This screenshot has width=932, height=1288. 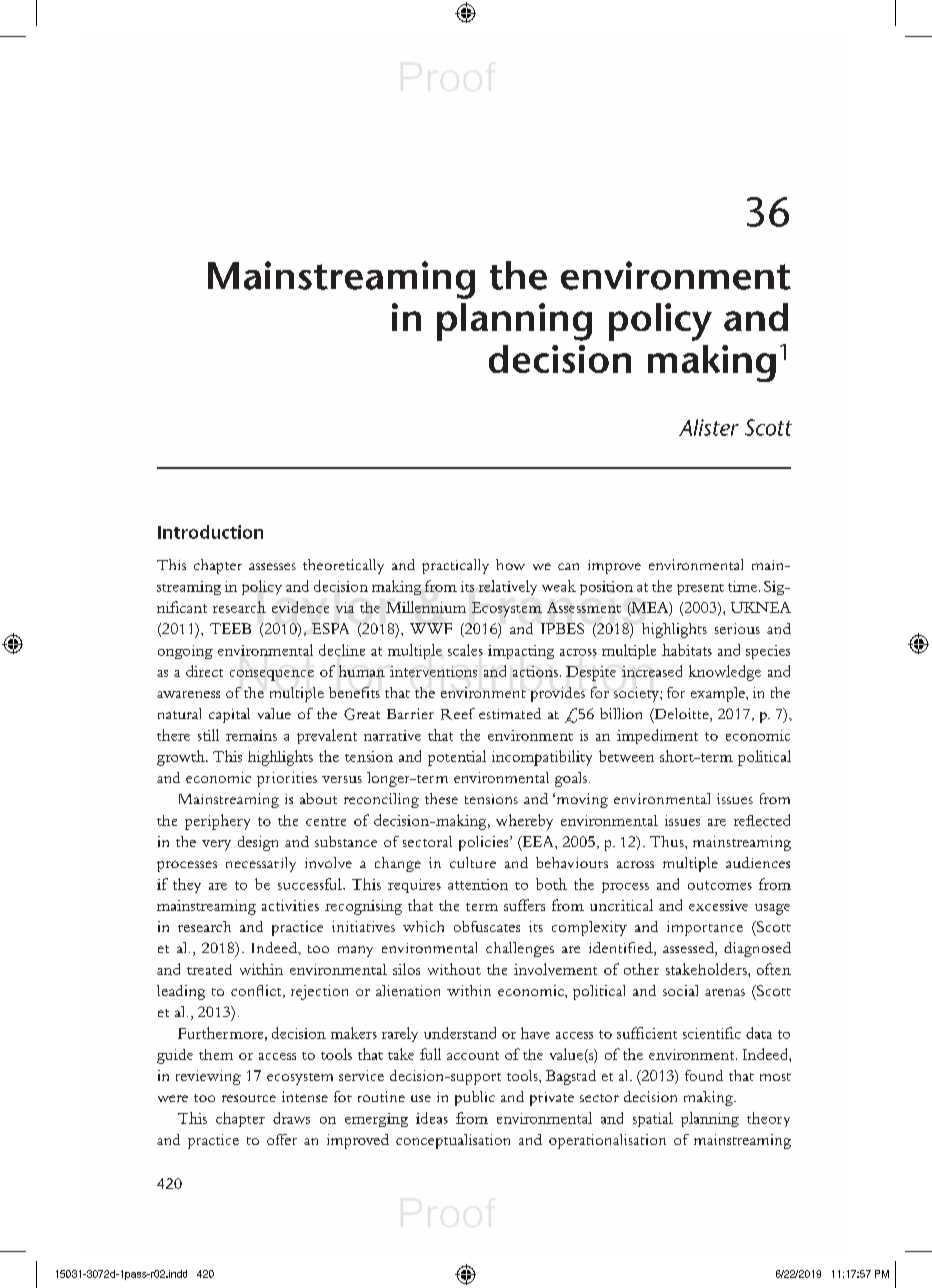 What do you see at coordinates (431, 628) in the screenshot?
I see `WWF` at bounding box center [431, 628].
